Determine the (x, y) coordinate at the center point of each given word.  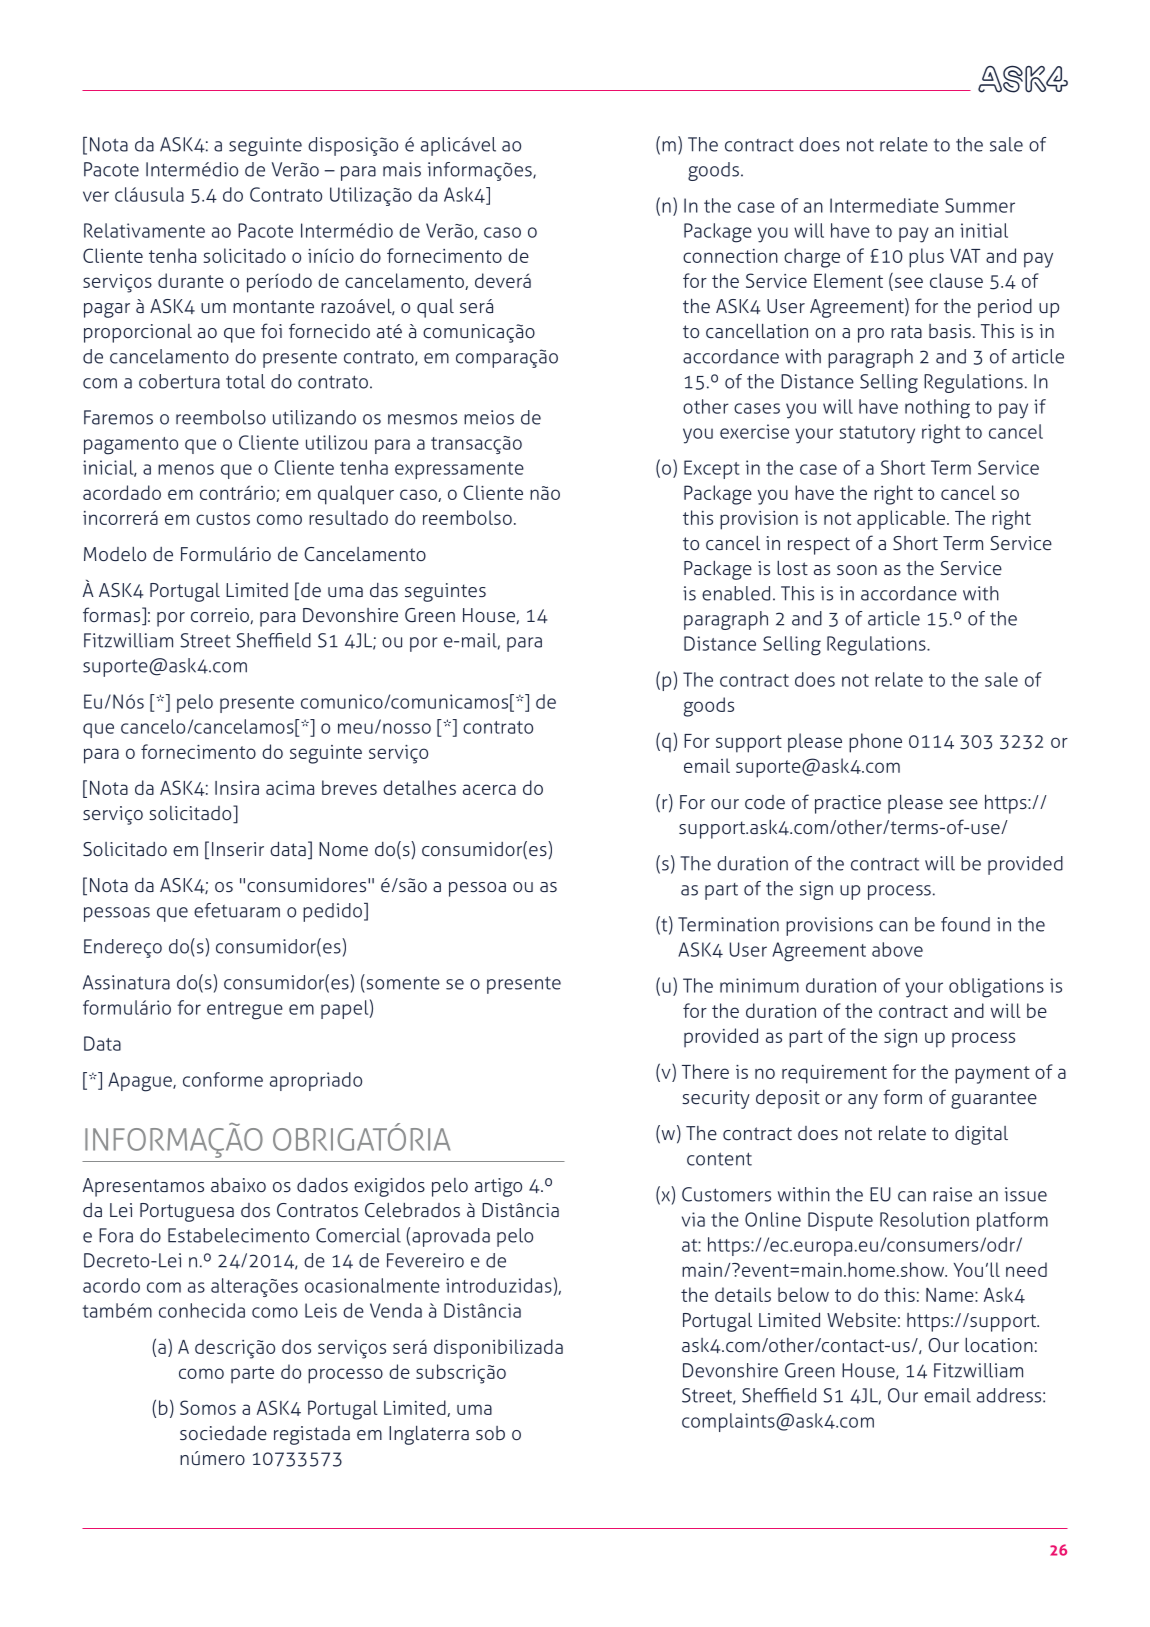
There (705, 1071)
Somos (208, 1407)
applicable (902, 520)
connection (730, 256)
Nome (343, 849)
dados (322, 1184)
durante (191, 280)
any (863, 1101)
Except (712, 469)
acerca (489, 789)
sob (490, 1433)
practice (848, 804)
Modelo (115, 554)
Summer (980, 205)
